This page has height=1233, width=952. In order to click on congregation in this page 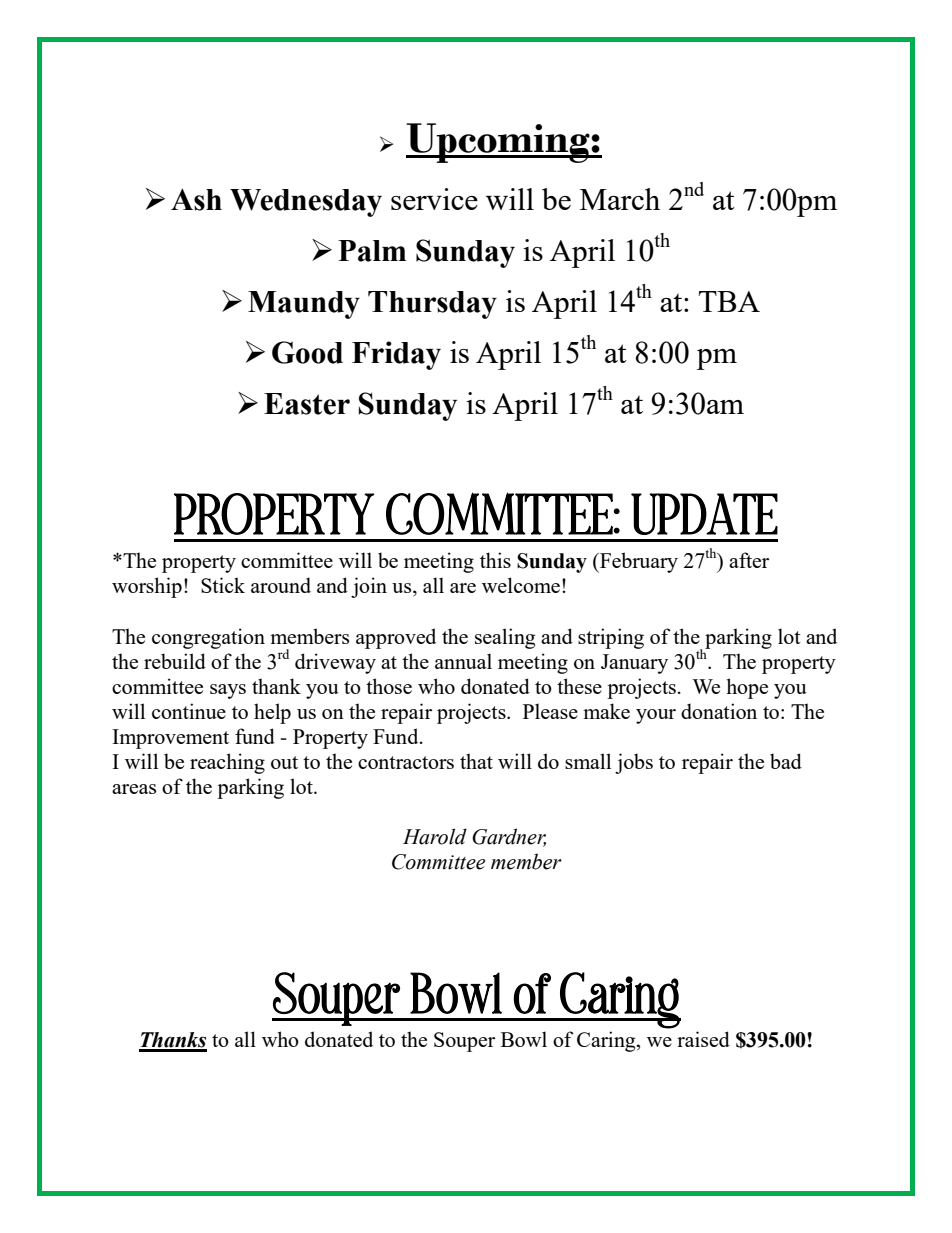, I will do `click(208, 638)`.
